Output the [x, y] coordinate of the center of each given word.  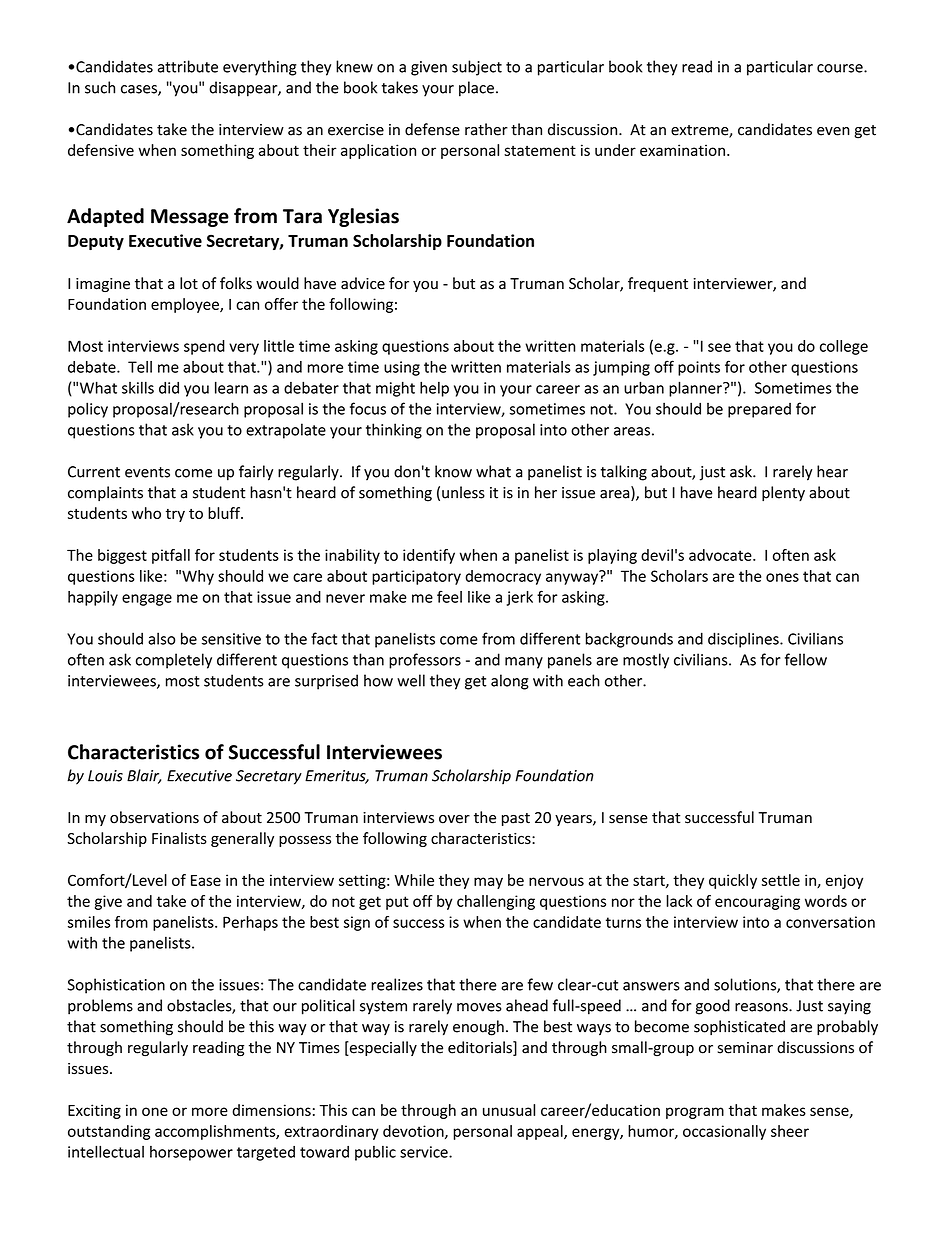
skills [138, 387]
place [476, 89]
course [841, 68]
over [454, 819]
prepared [759, 410]
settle [781, 880]
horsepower [191, 1153]
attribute [188, 66]
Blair [144, 776]
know [453, 471]
